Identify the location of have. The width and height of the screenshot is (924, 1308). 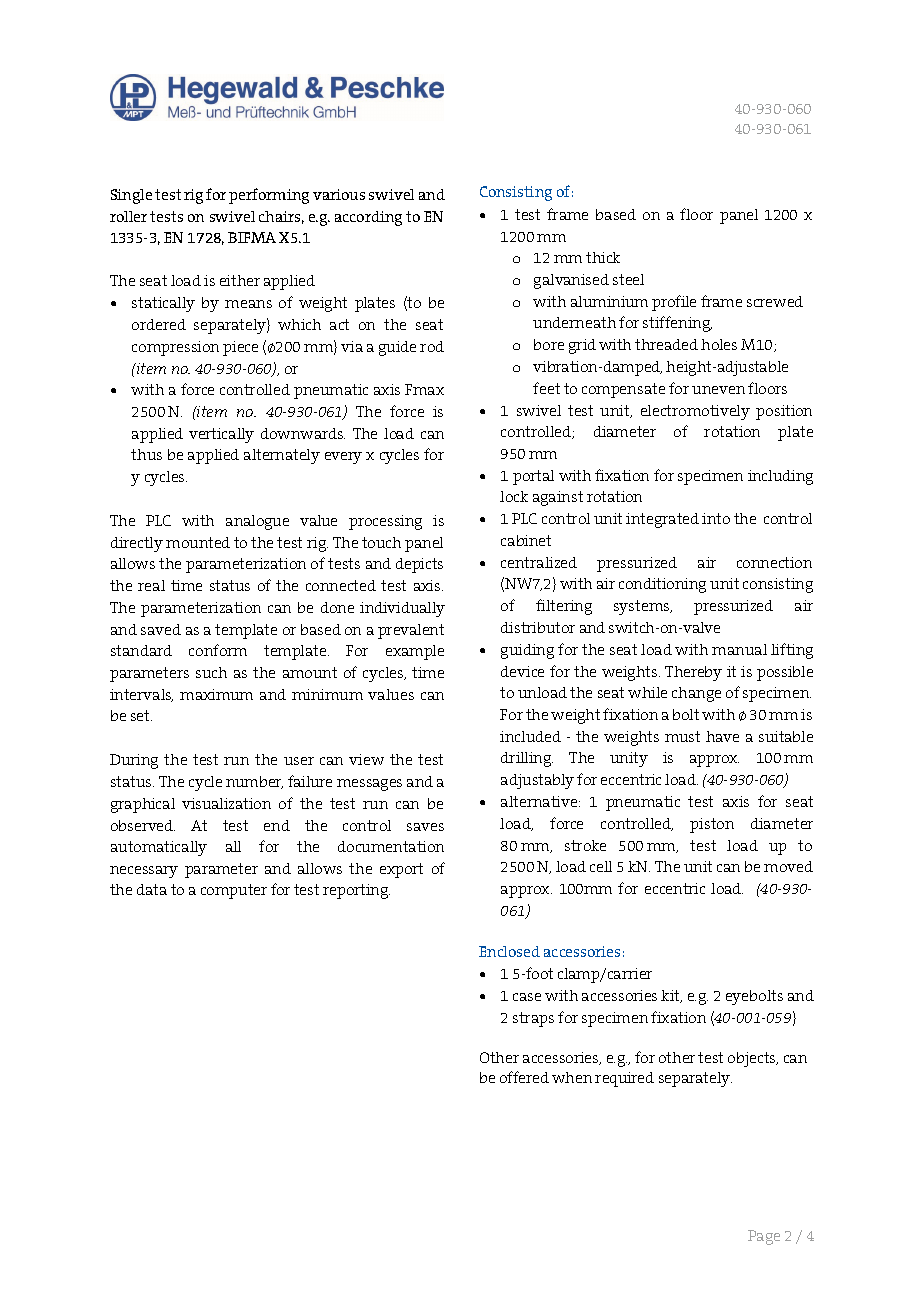
(722, 736).
